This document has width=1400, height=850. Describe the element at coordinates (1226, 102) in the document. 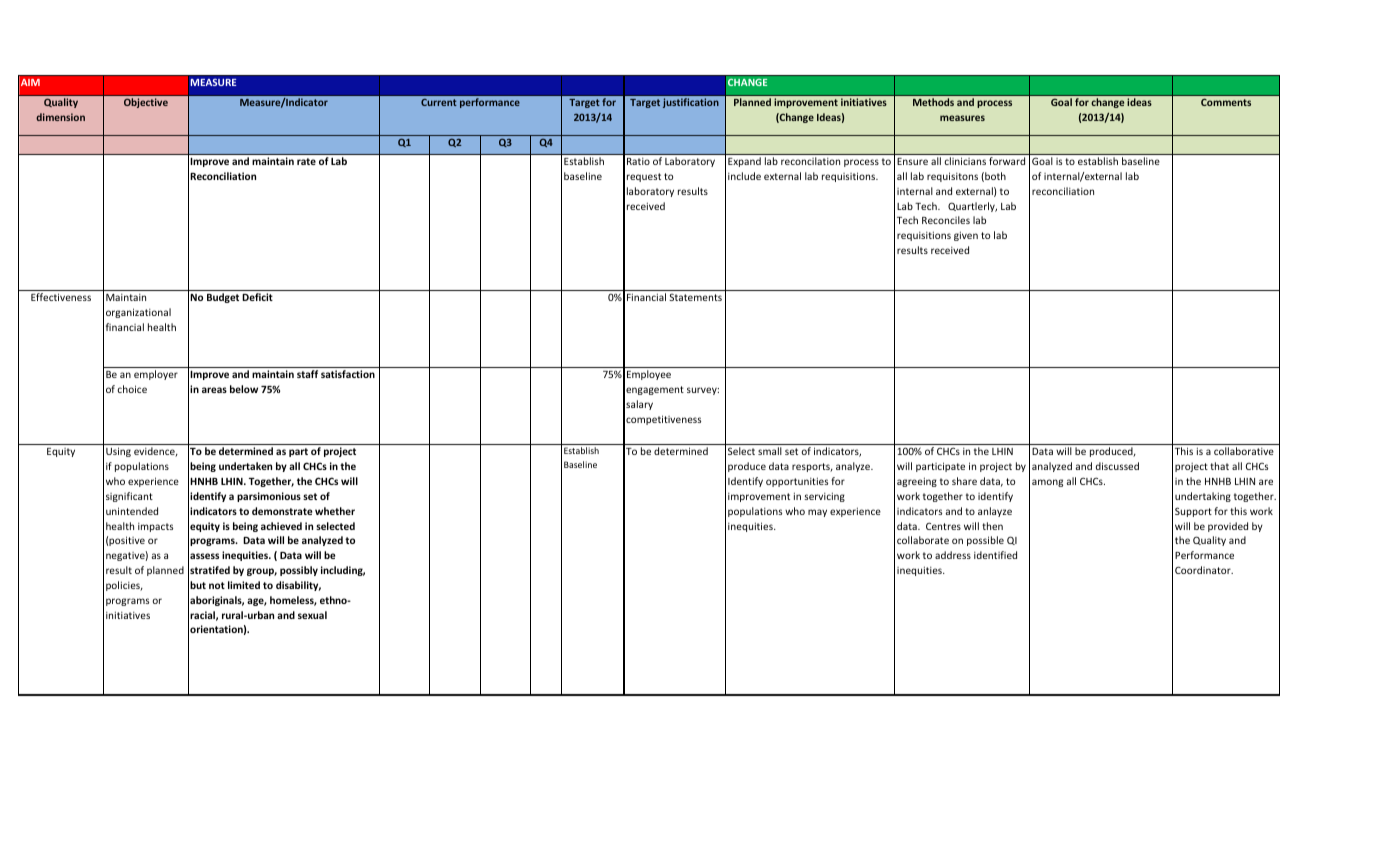

I see `Comments` at that location.
